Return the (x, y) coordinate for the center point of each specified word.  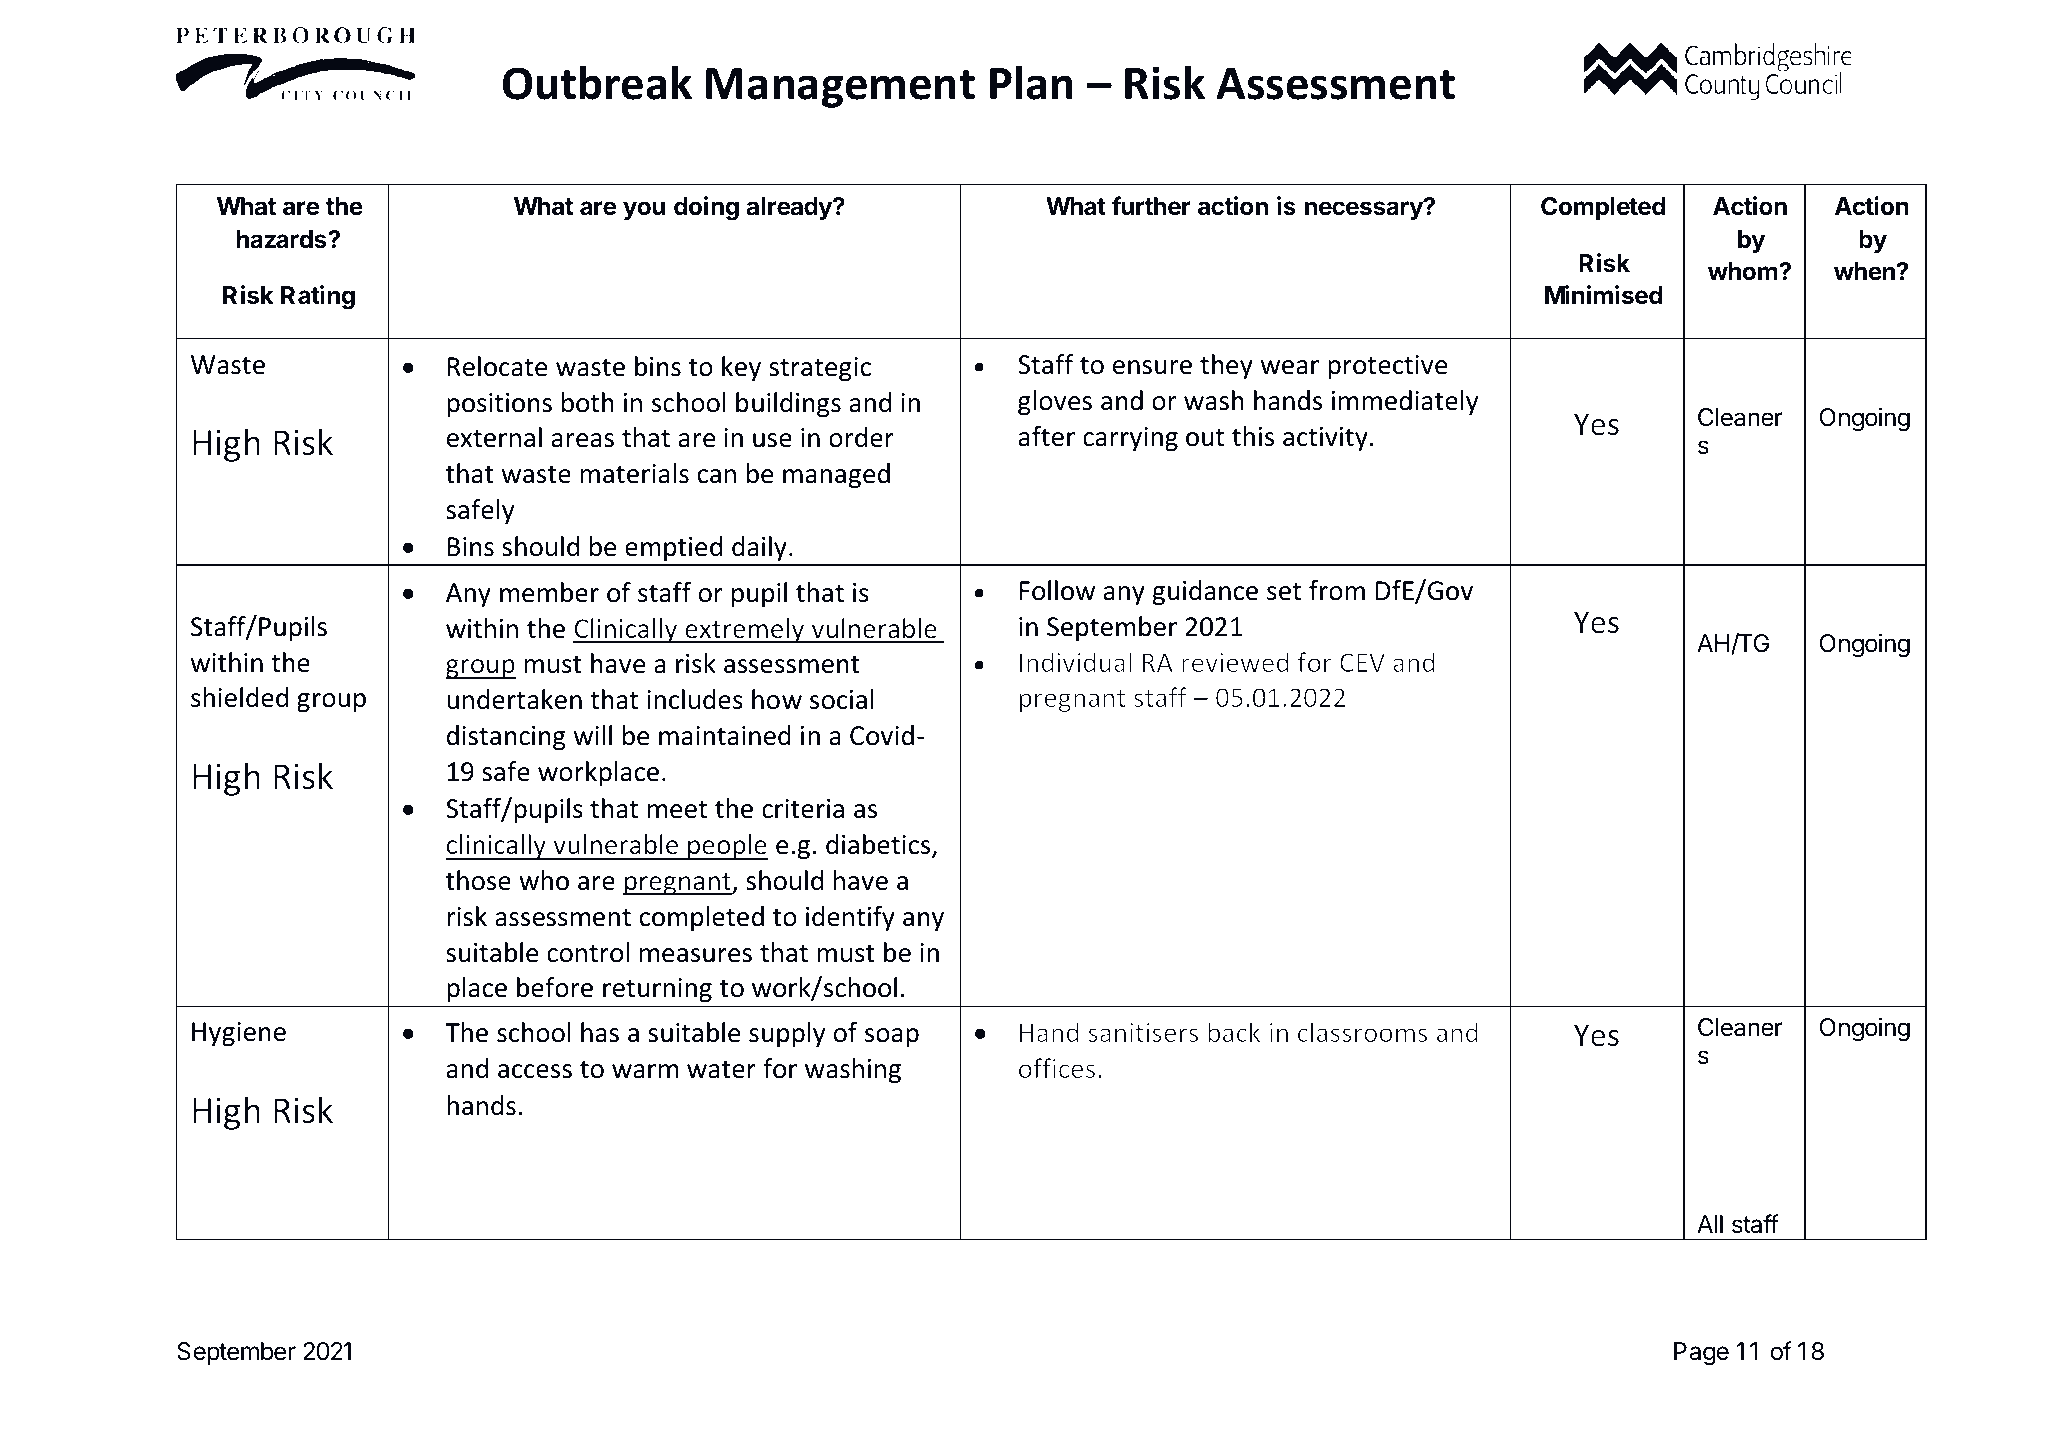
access (535, 1071)
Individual (1076, 662)
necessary (1365, 210)
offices (1057, 1068)
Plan (1031, 82)
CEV (1362, 662)
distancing (506, 738)
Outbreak (597, 82)
